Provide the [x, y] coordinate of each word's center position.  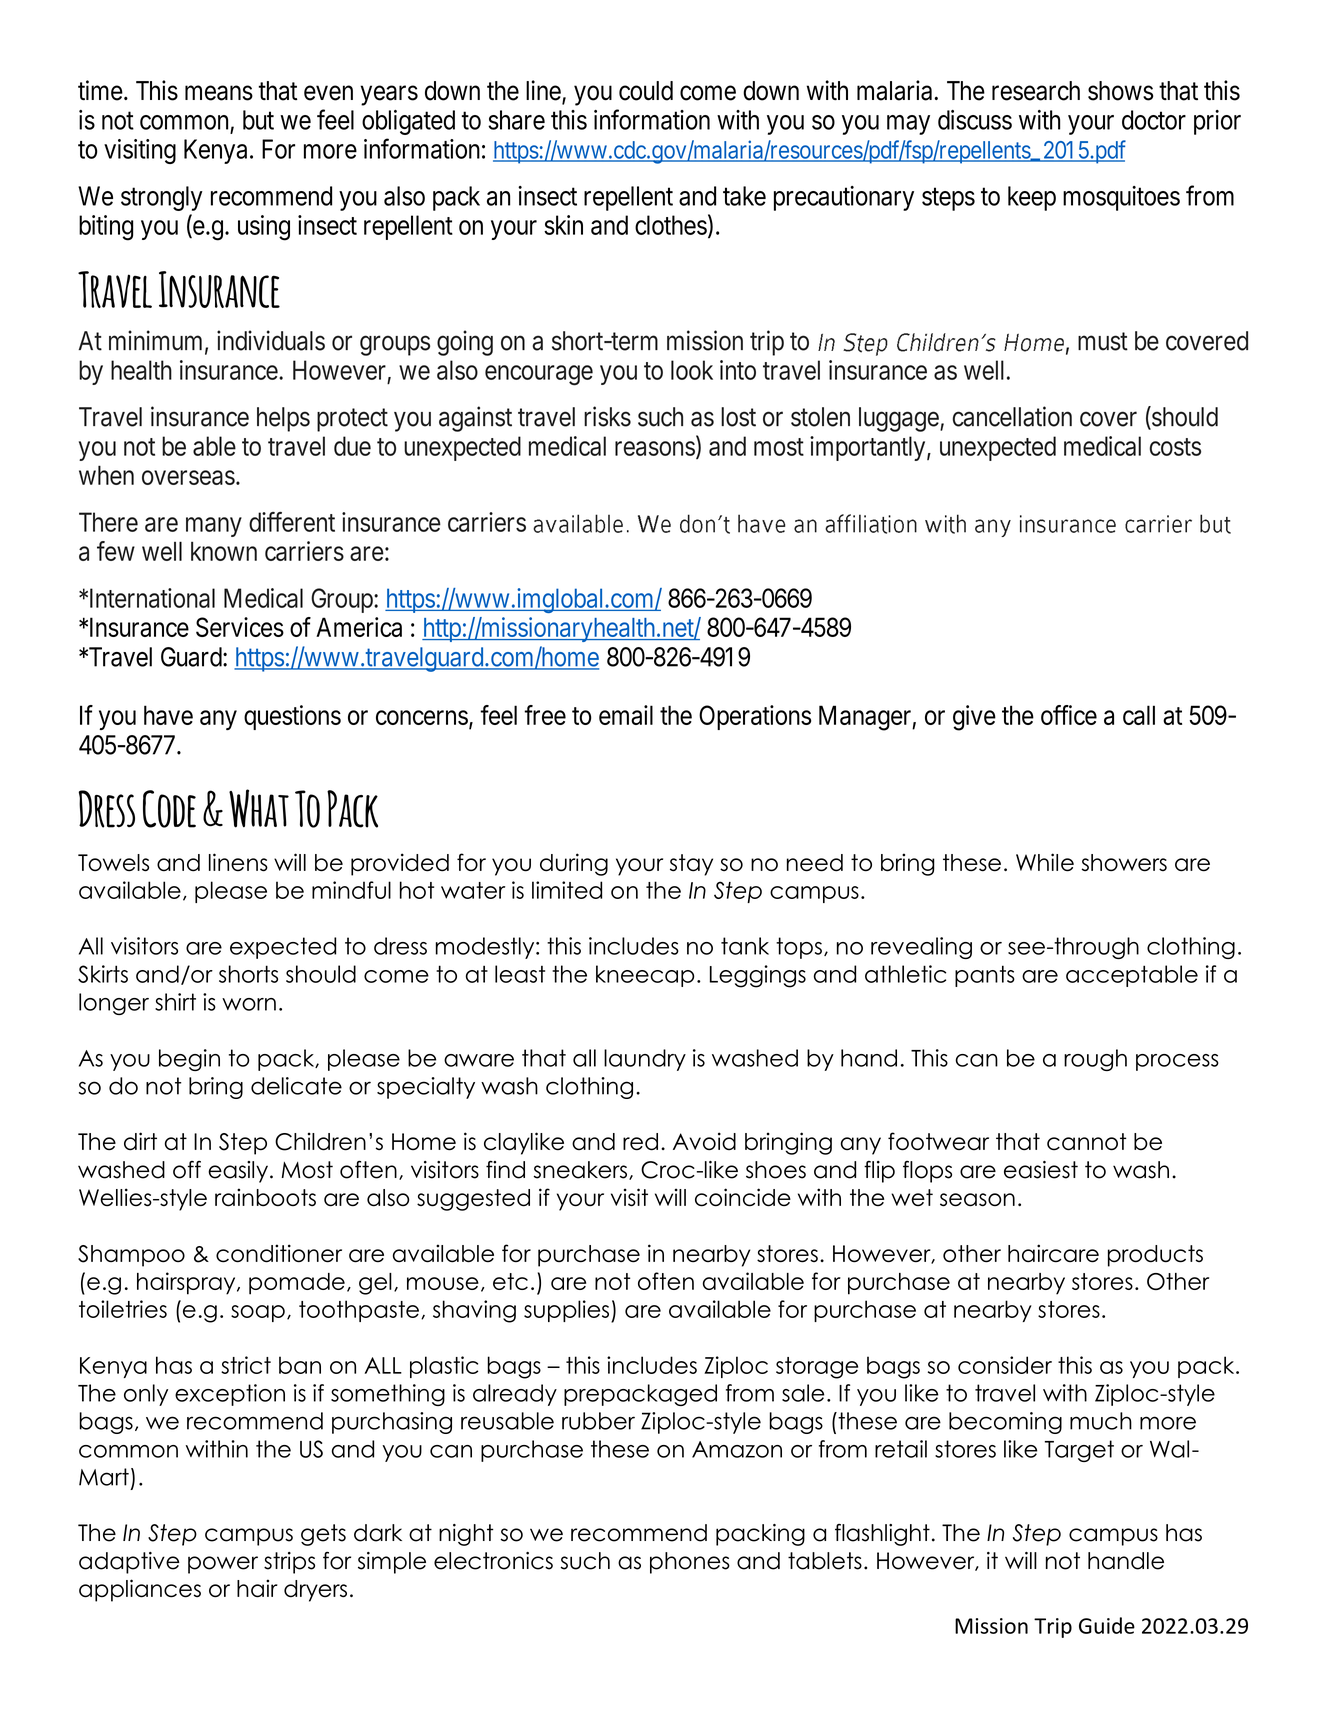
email [626, 715]
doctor [1154, 120]
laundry [645, 1060]
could [646, 91]
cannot [1087, 1142]
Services [240, 627]
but [258, 120]
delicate [296, 1086]
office [1069, 715]
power [223, 1565]
